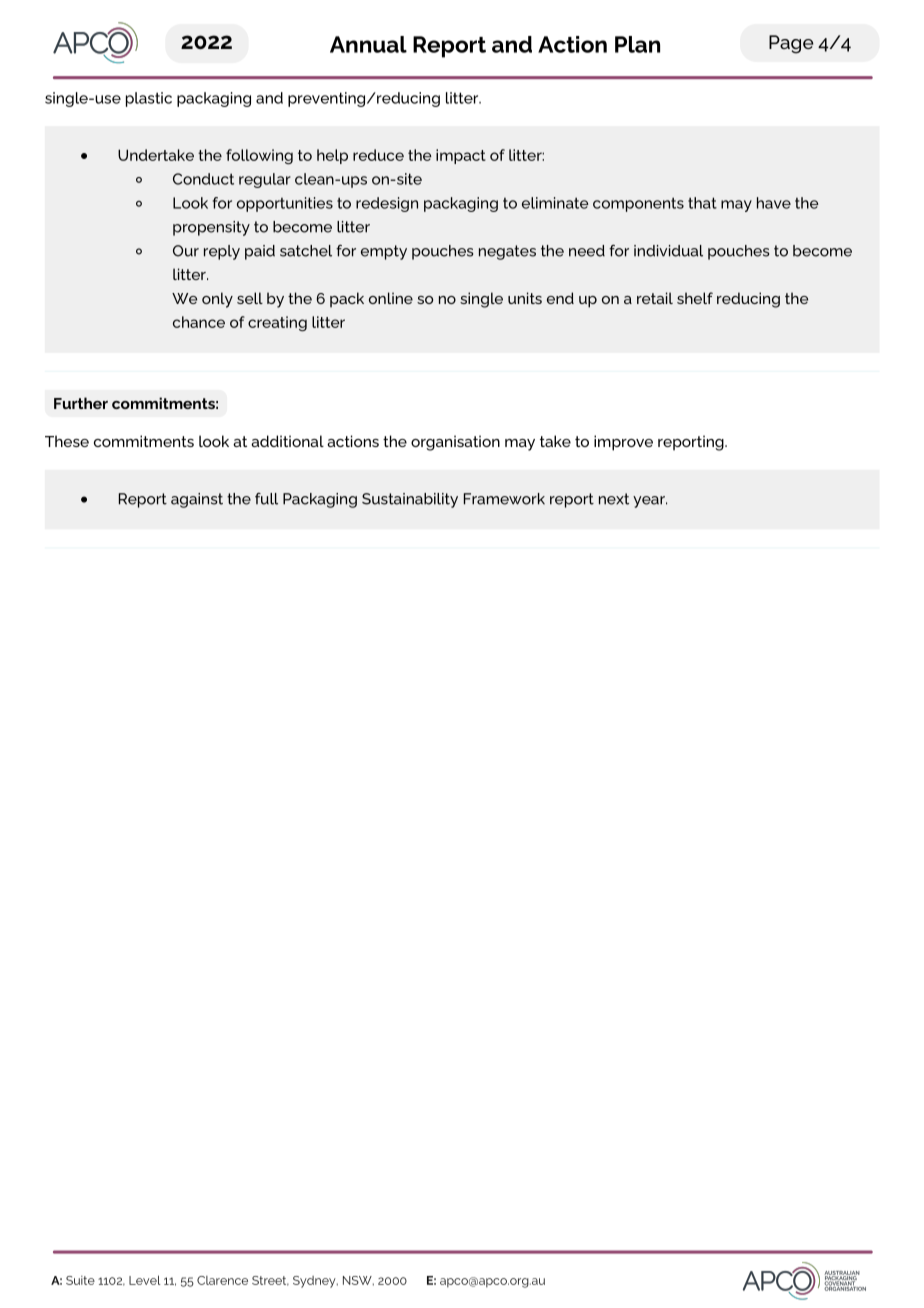 The height and width of the page is (1308, 924). Describe the element at coordinates (145, 1280) in the page. I see `Level` at that location.
